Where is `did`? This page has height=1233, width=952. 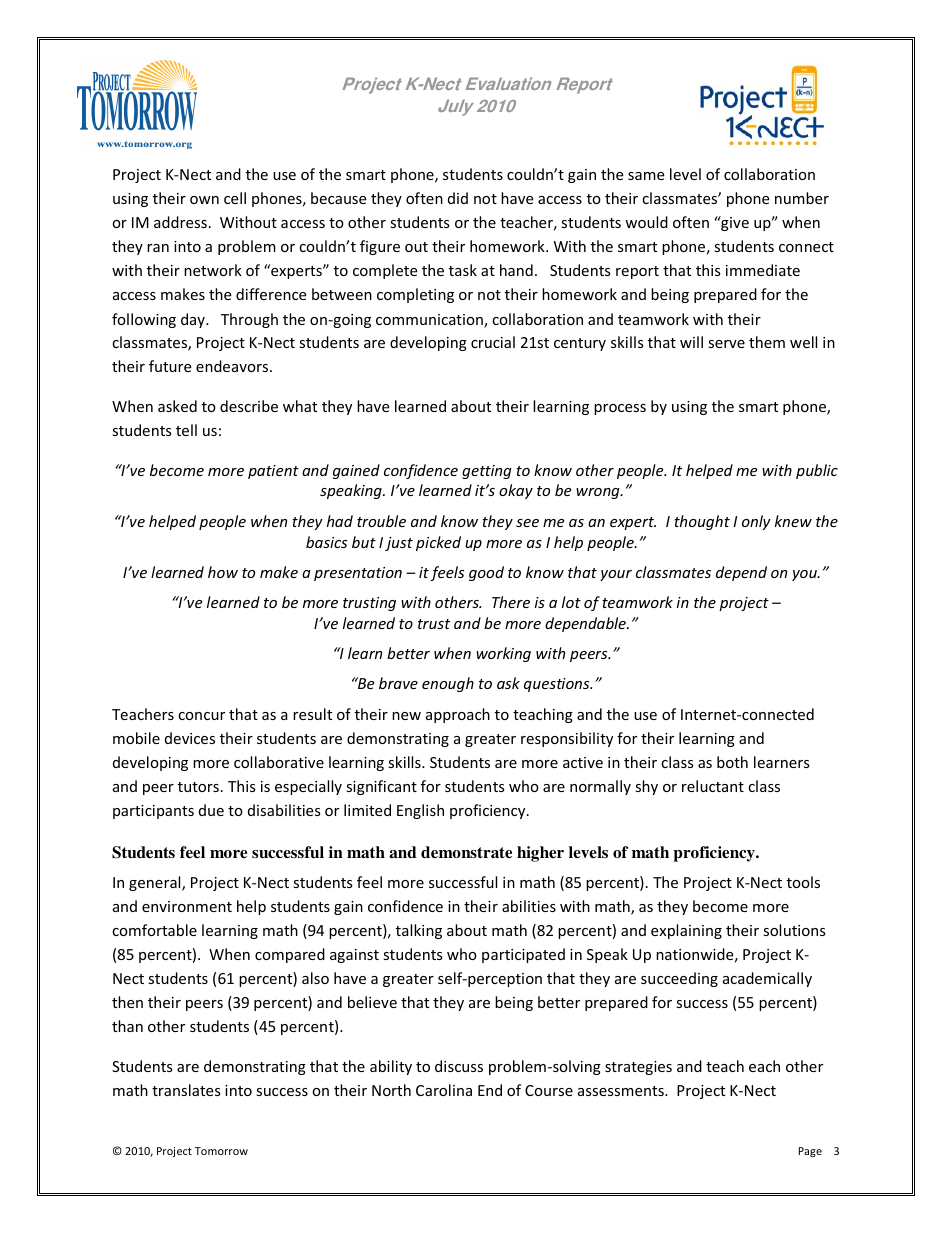
did is located at coordinates (458, 198).
